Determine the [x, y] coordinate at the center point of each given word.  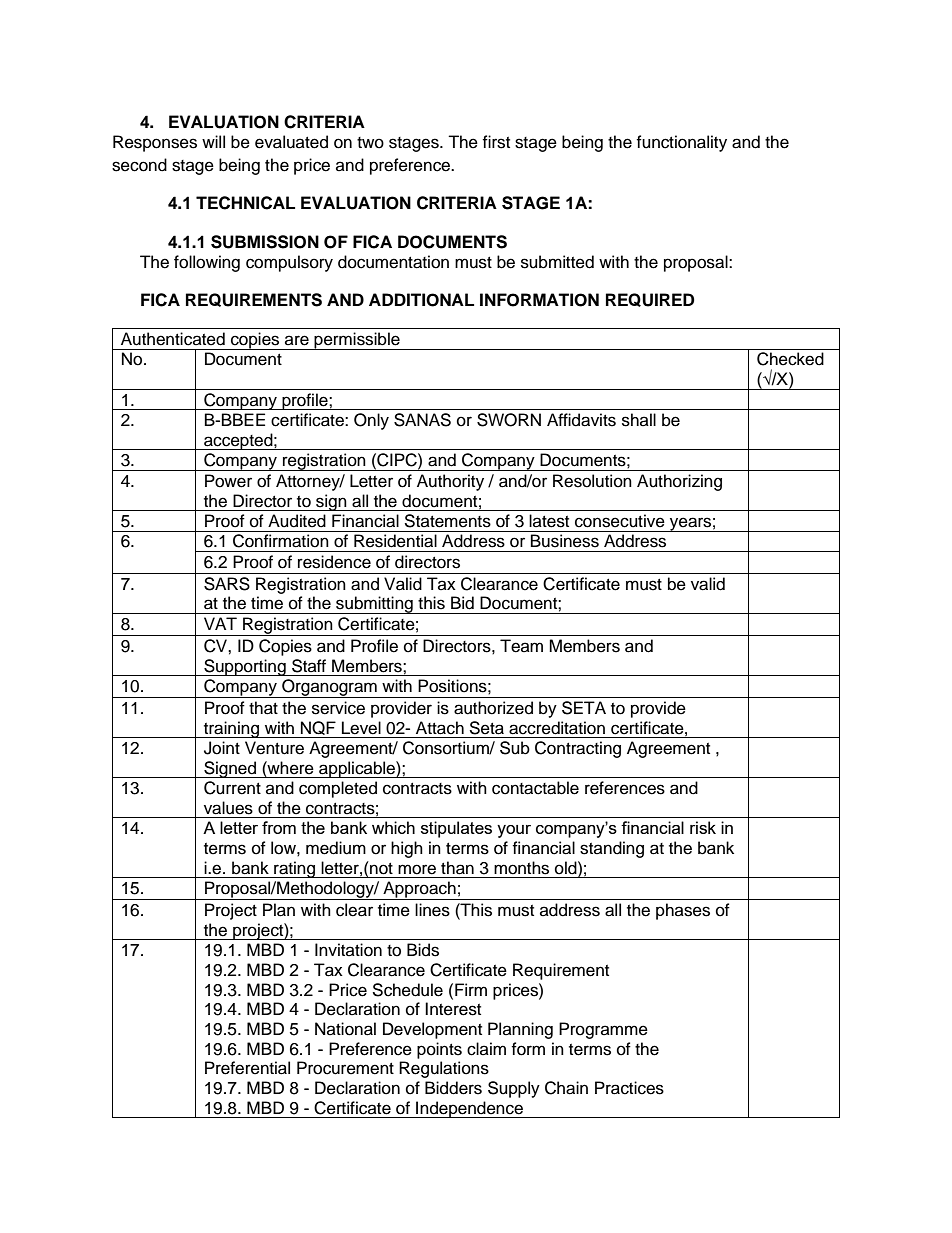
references [625, 788]
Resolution [592, 481]
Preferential [247, 1068]
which [393, 827]
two [370, 143]
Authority [450, 482]
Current [232, 788]
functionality [681, 143]
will [213, 141]
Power [228, 481]
